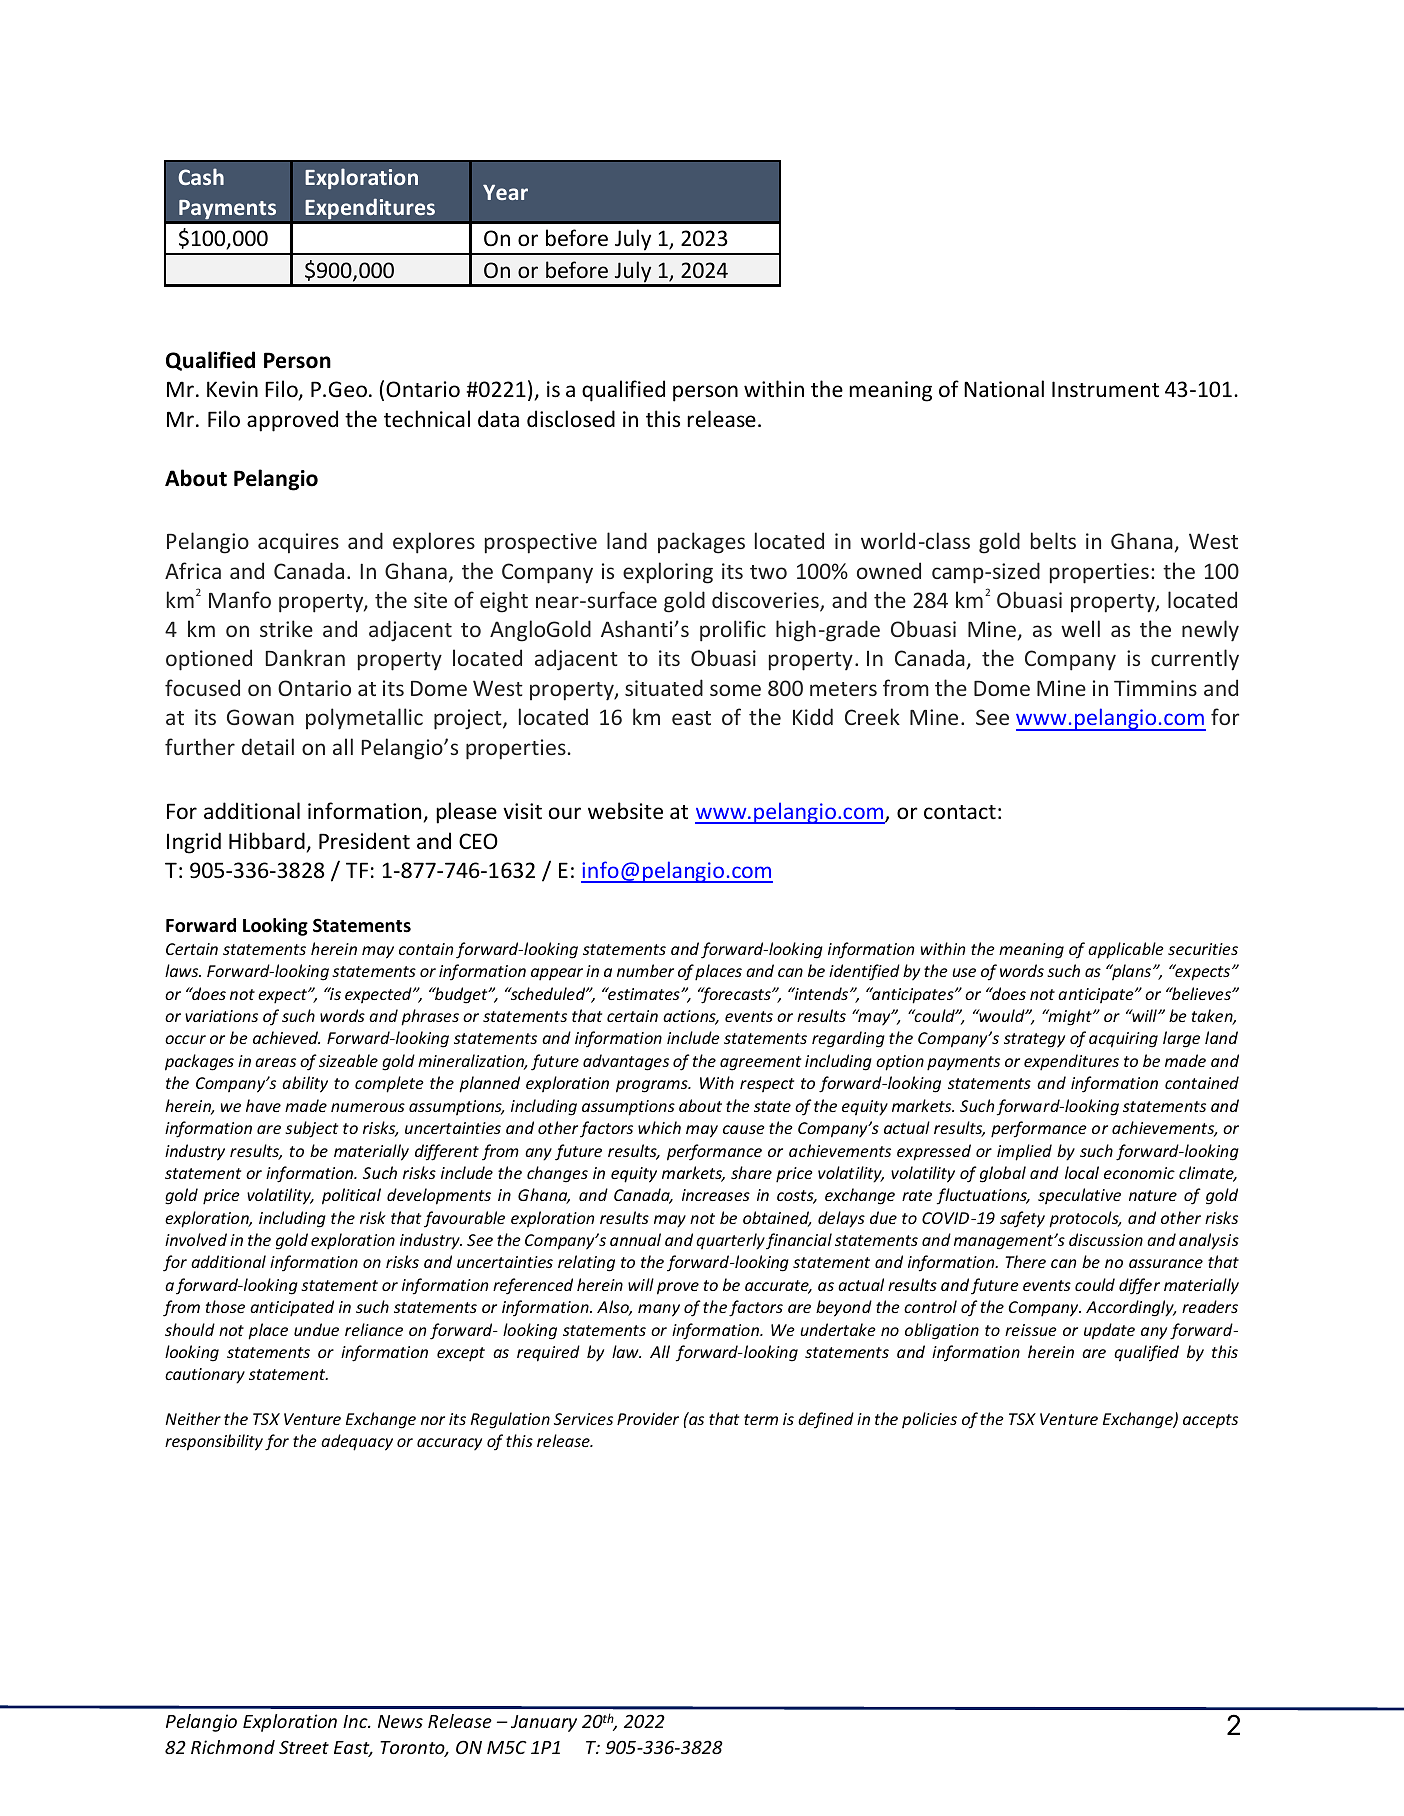 The height and width of the screenshot is (1816, 1404). Describe the element at coordinates (544, 1723) in the screenshot. I see `January` at that location.
